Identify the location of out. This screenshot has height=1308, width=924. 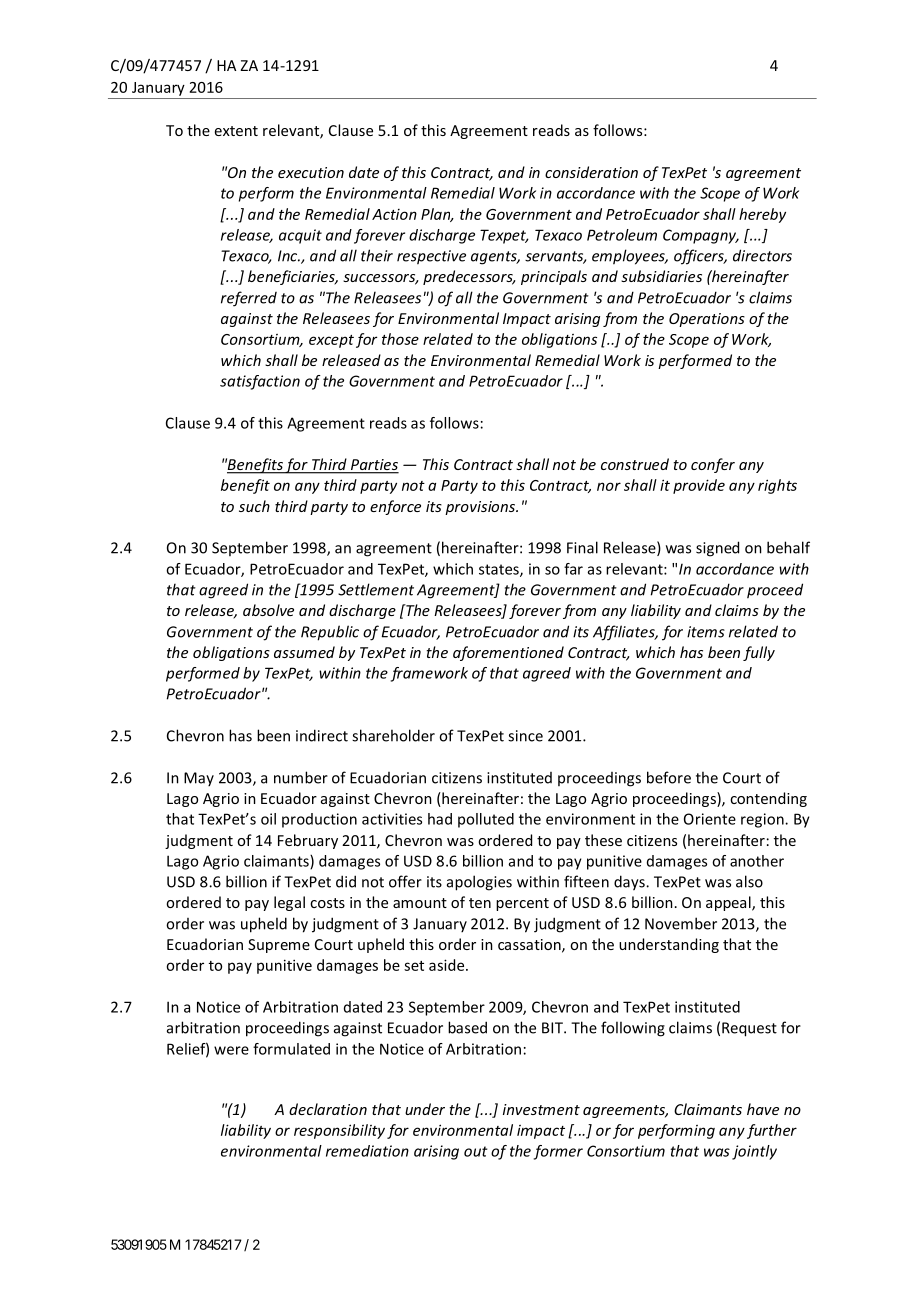
(476, 1151).
